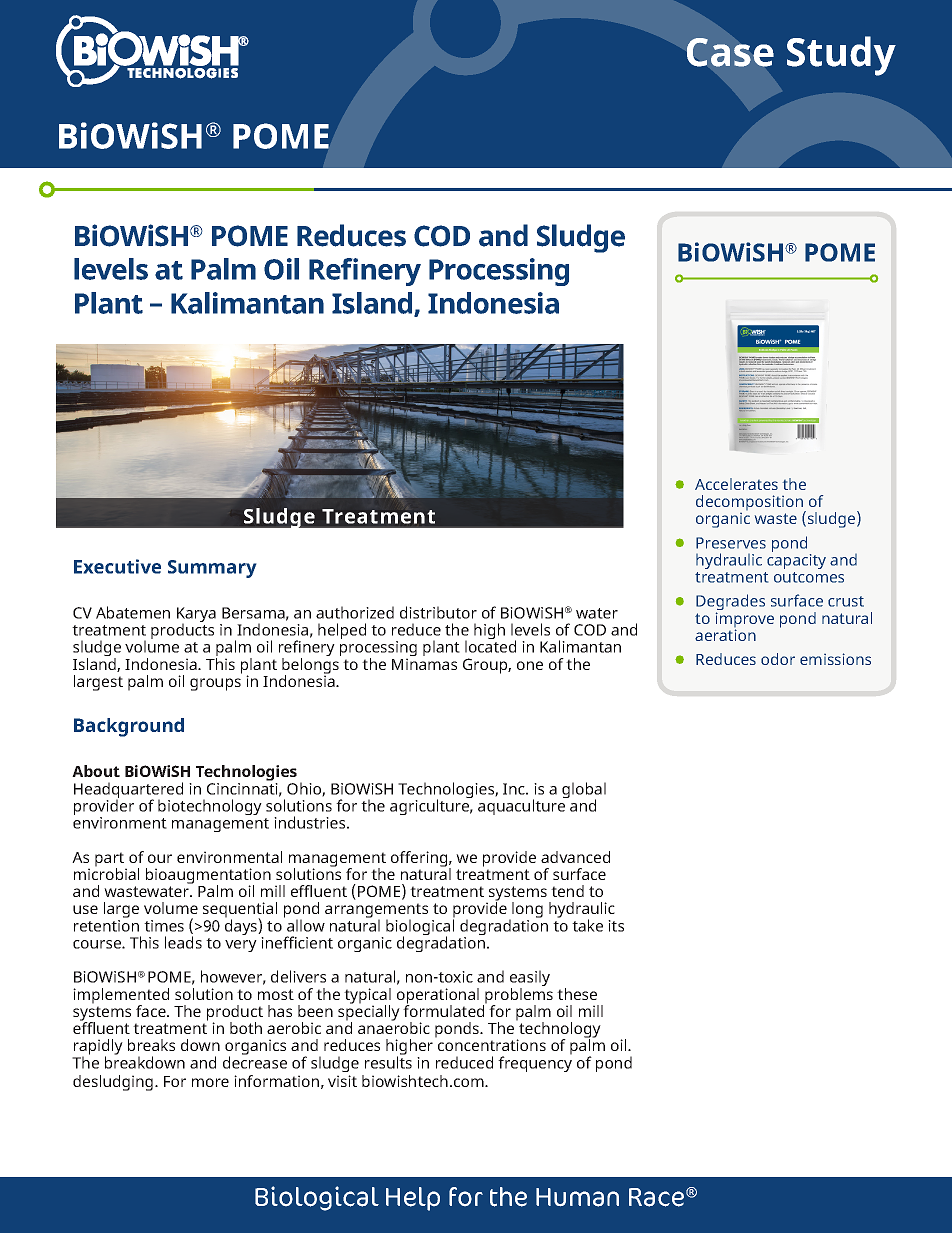 This screenshot has height=1233, width=952. What do you see at coordinates (730, 52) in the screenshot?
I see `Case` at bounding box center [730, 52].
